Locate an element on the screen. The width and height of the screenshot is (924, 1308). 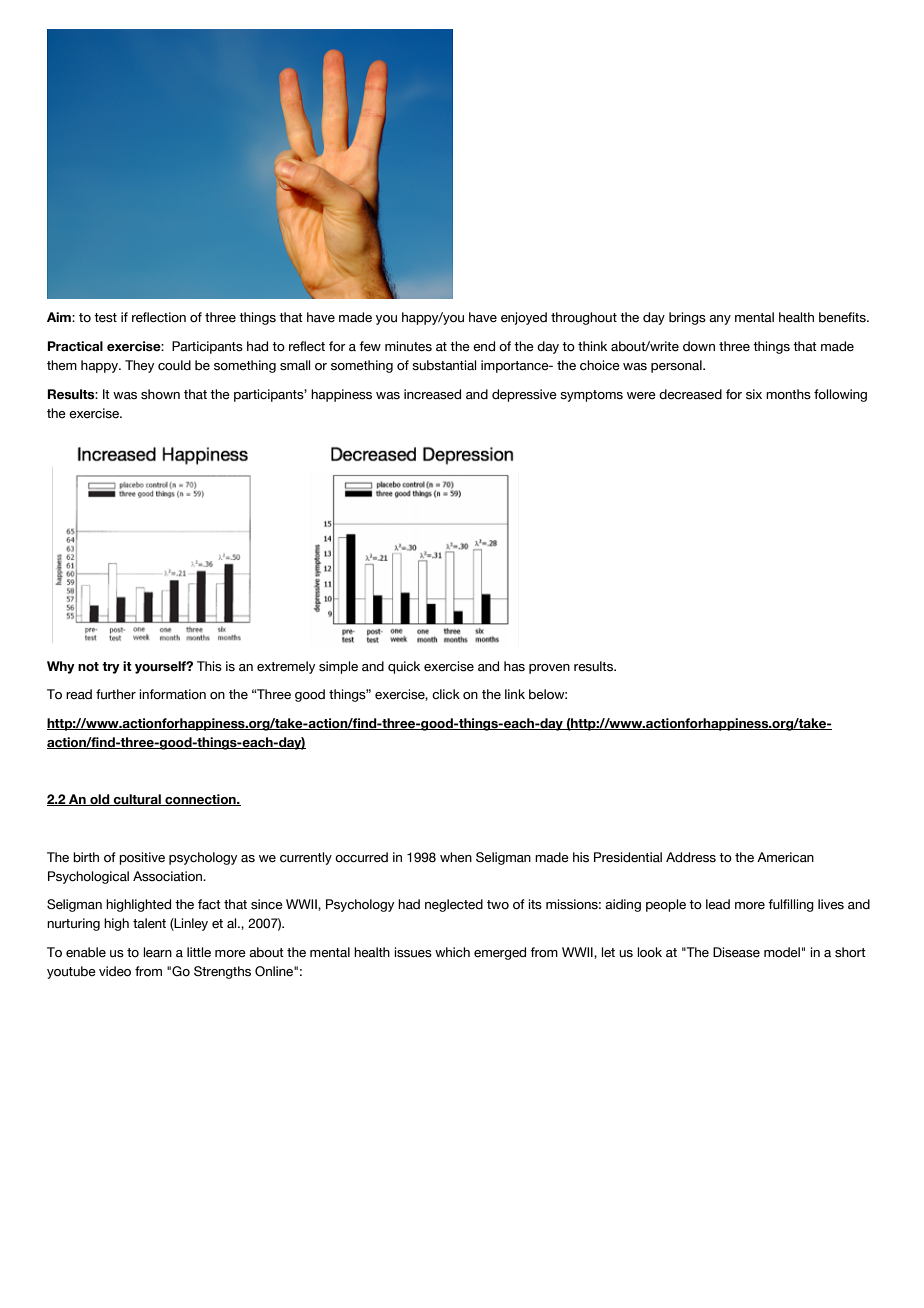
end is located at coordinates (484, 346).
